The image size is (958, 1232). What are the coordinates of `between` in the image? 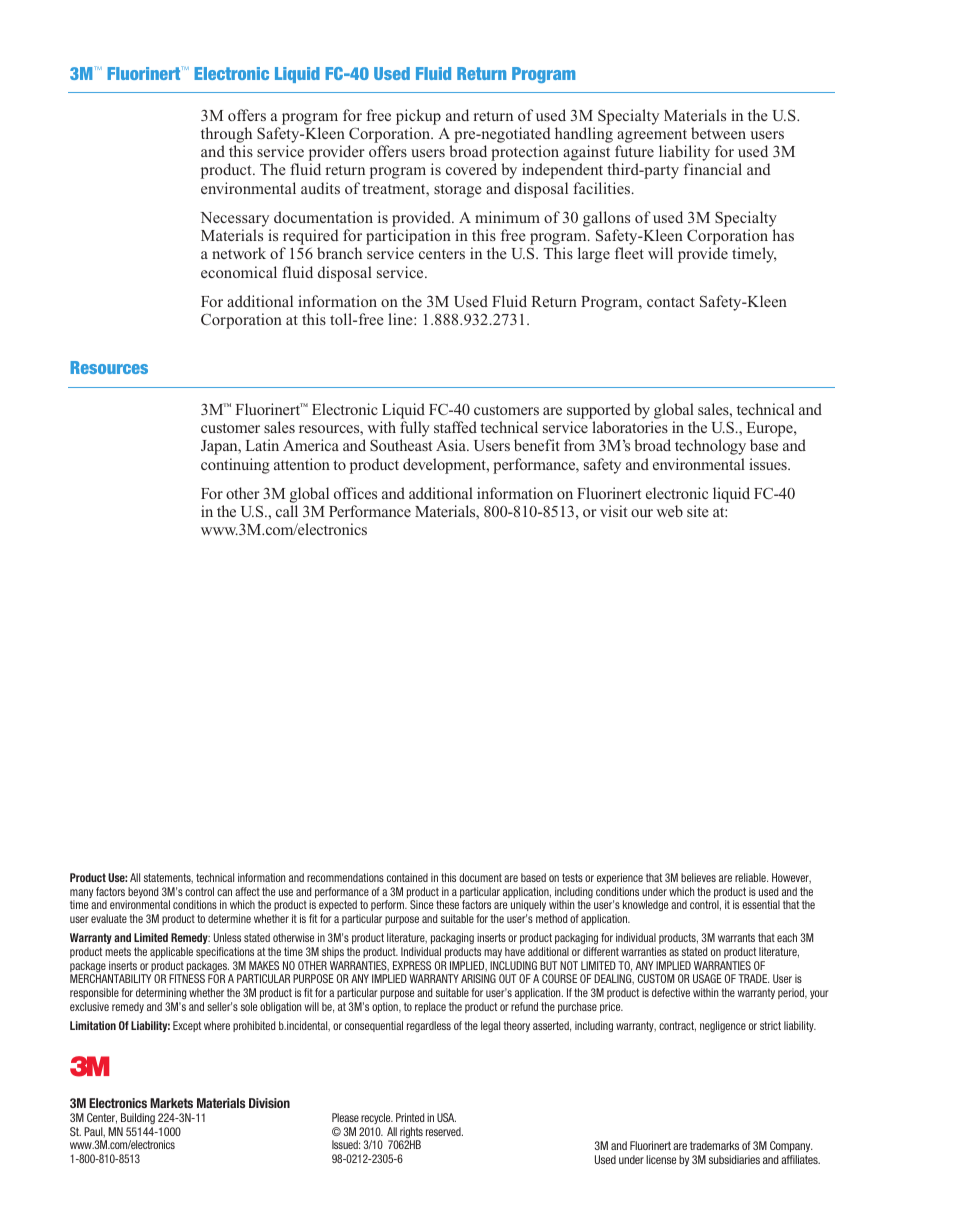 It's located at (718, 133).
